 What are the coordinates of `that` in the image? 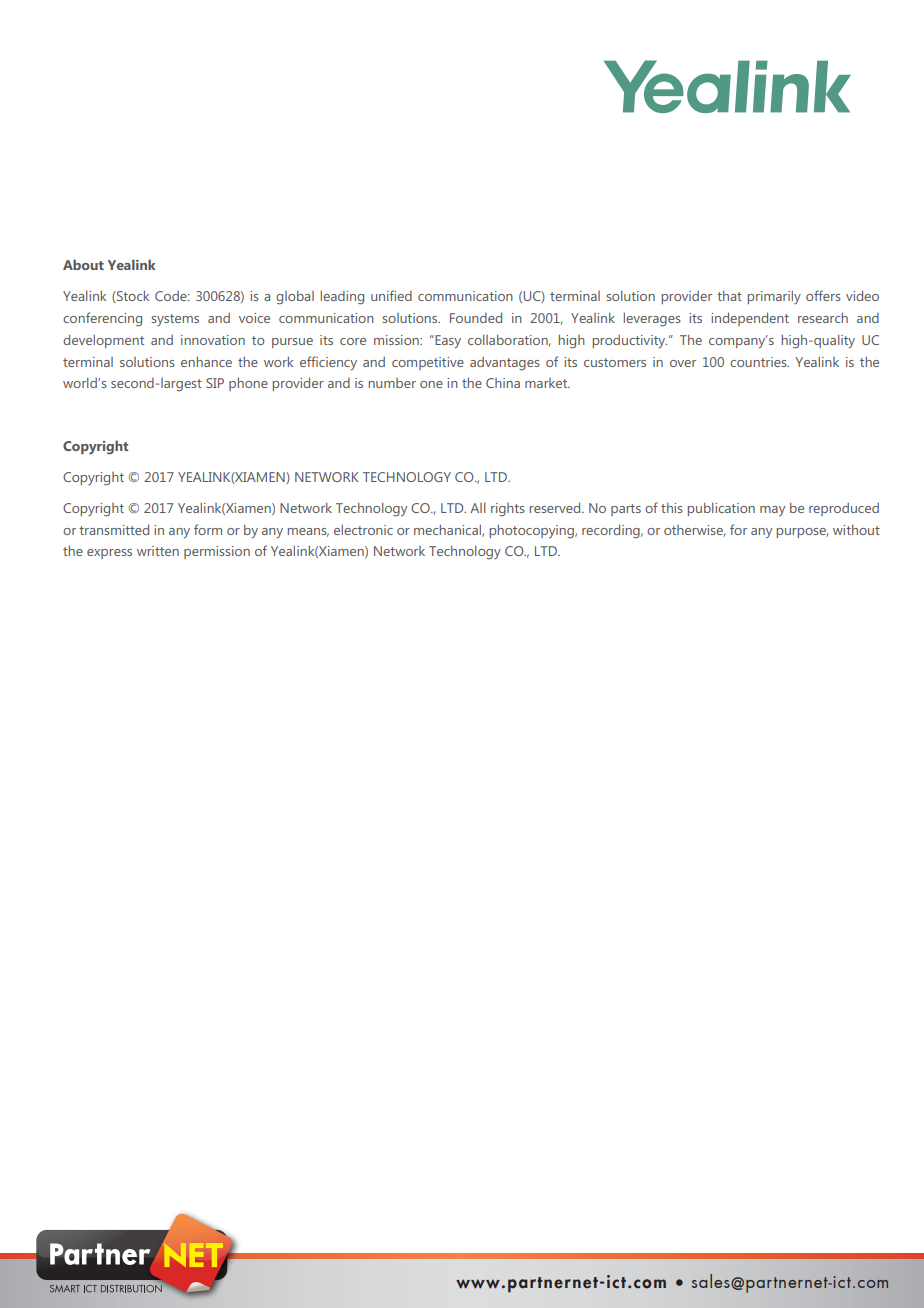 It's located at (729, 295).
